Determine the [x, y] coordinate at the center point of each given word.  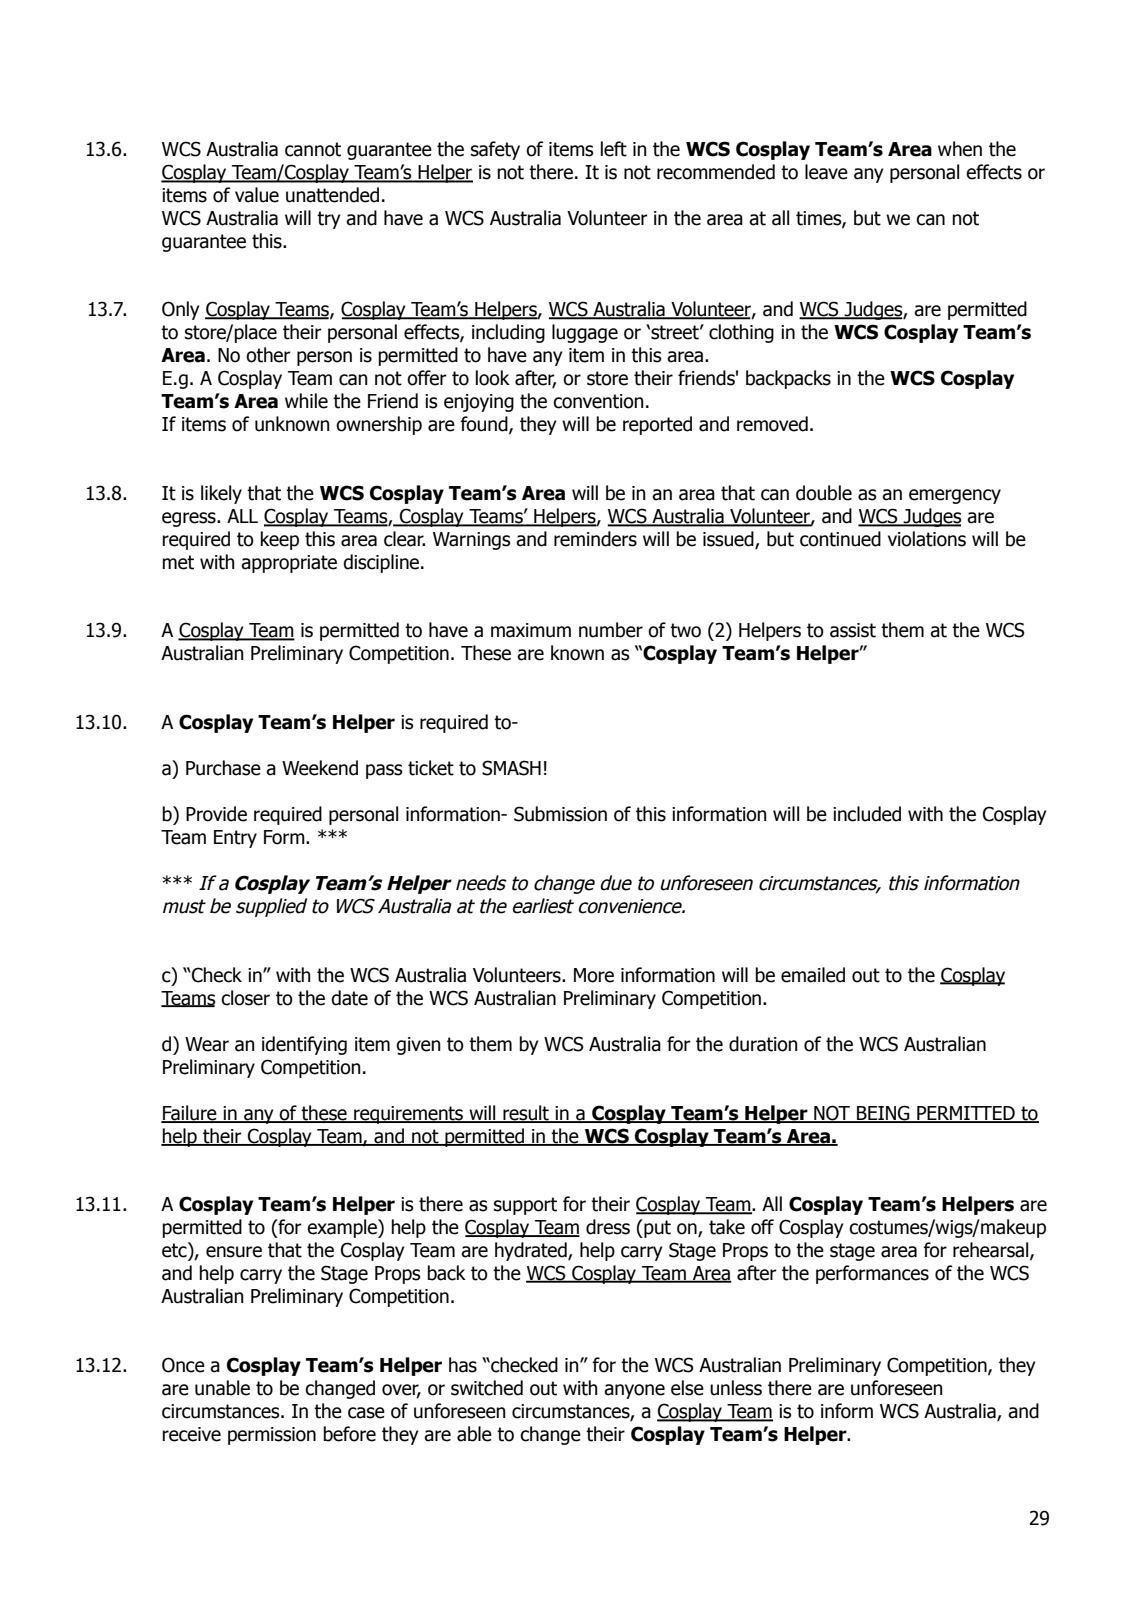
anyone [634, 1391]
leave [826, 172]
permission [272, 1436]
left [614, 149]
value [257, 195]
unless [736, 1388]
